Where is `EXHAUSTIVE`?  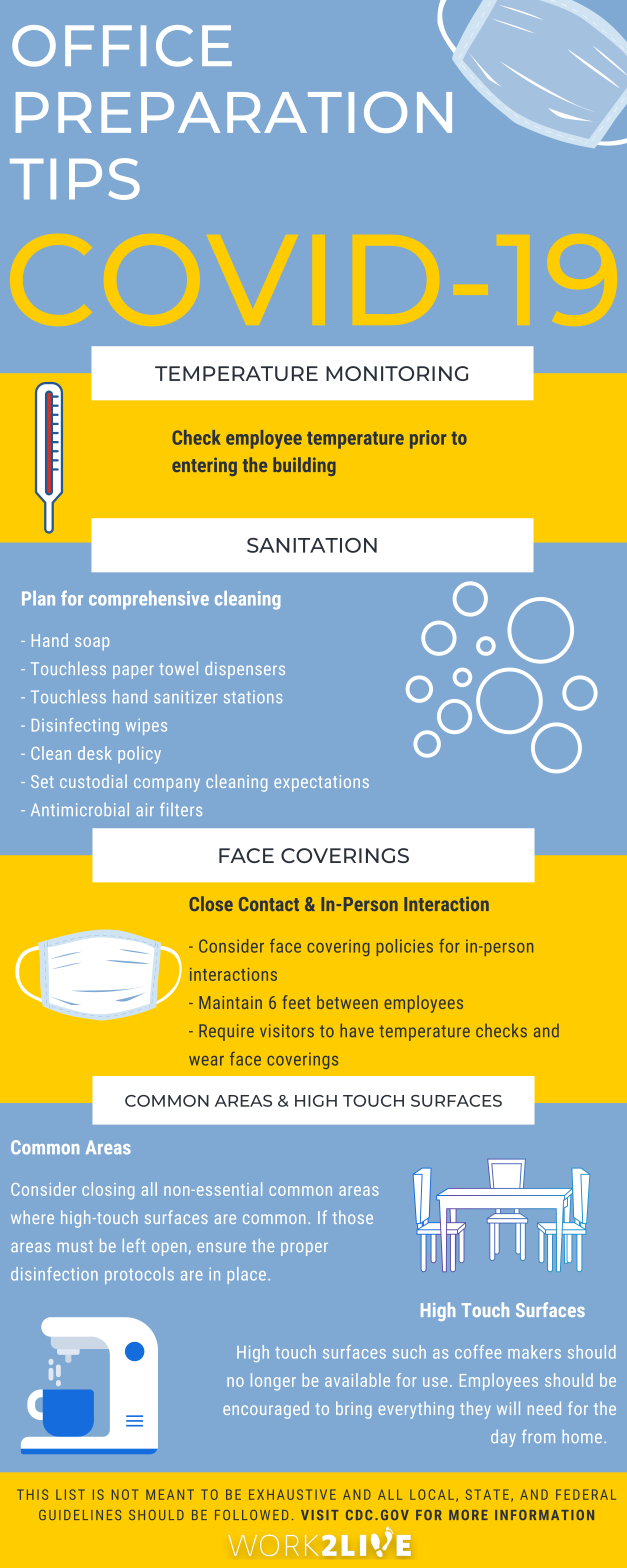 EXHAUSTIVE is located at coordinates (292, 1494).
